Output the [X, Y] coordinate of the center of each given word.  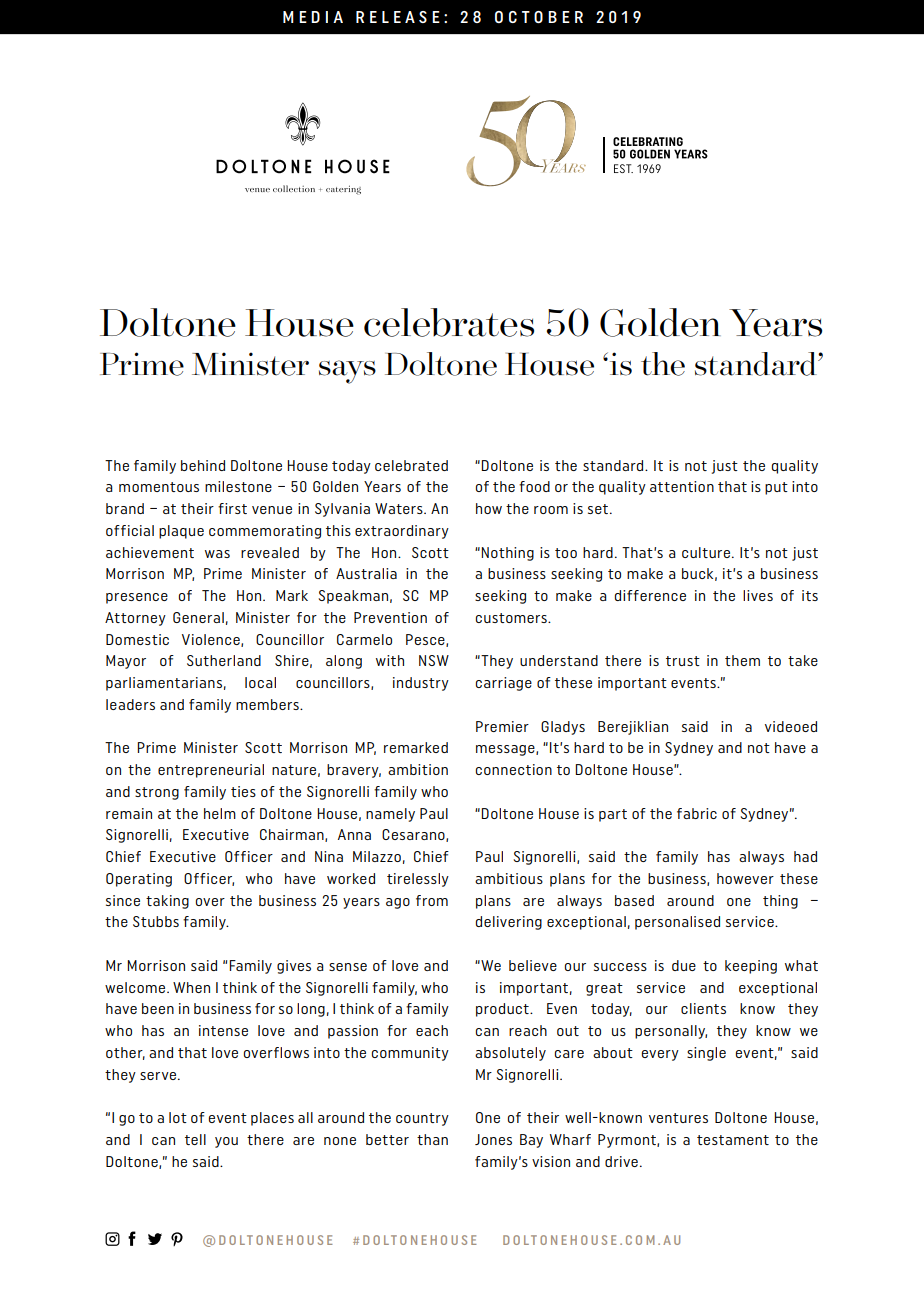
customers [512, 618]
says [347, 372]
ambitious [509, 878]
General [198, 617]
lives [758, 595]
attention [682, 486]
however [745, 878]
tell [195, 1139]
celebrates [449, 322]
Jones [493, 1139]
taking [167, 902]
